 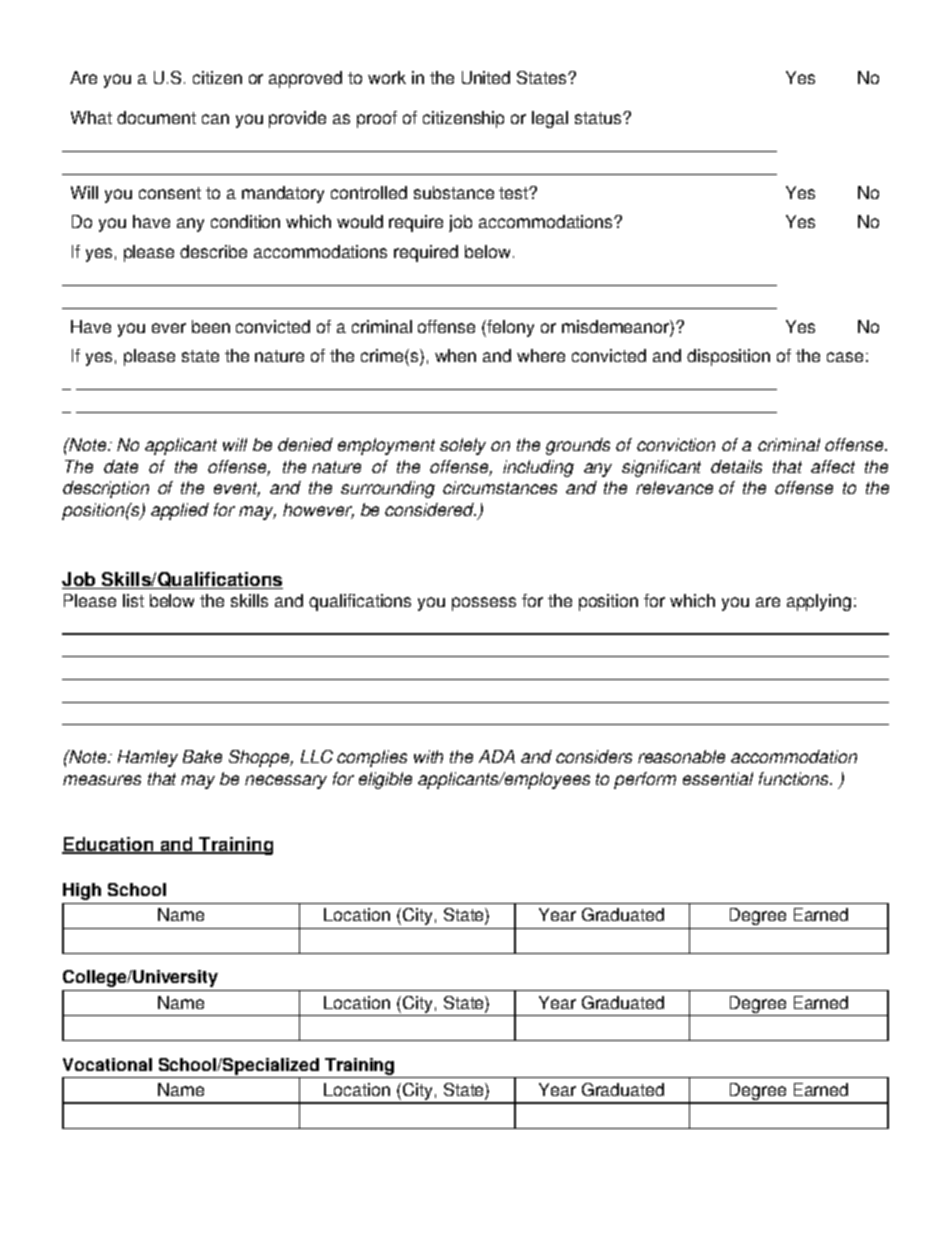 I want to click on details, so click(x=736, y=466).
